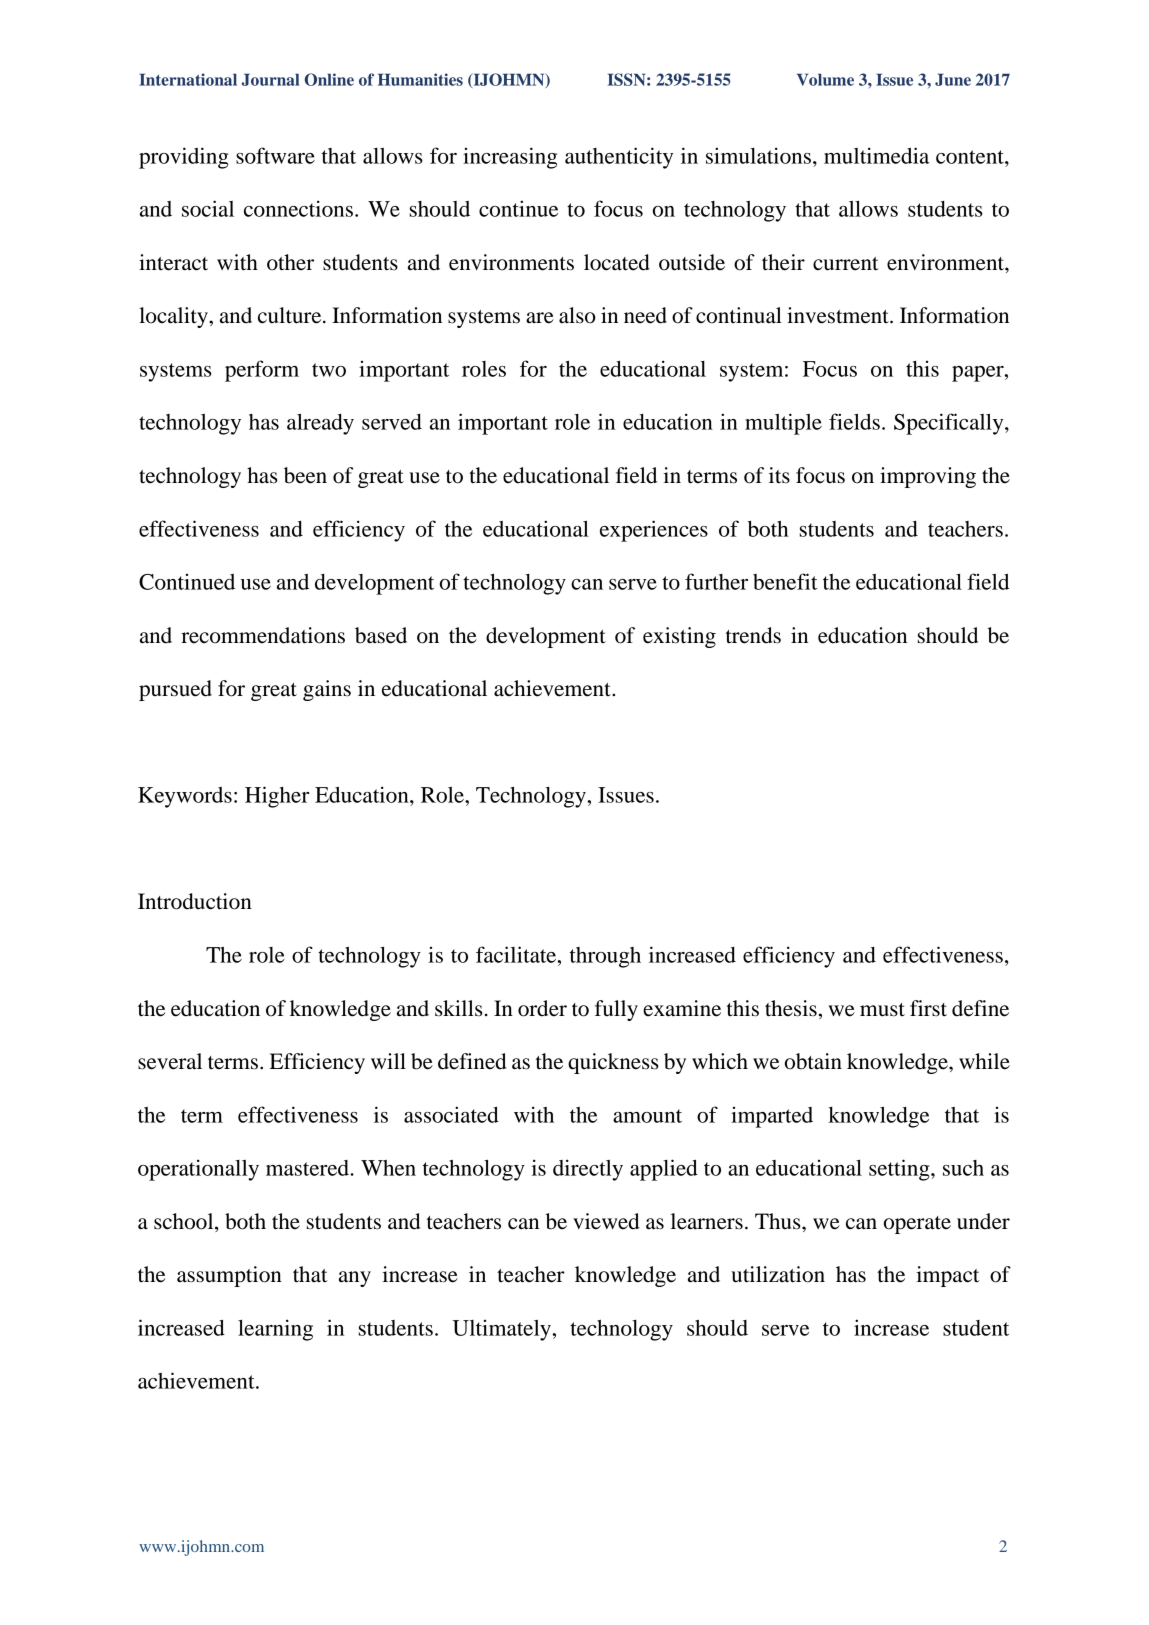 The height and width of the page is (1625, 1149). I want to click on Journal, so click(270, 79).
